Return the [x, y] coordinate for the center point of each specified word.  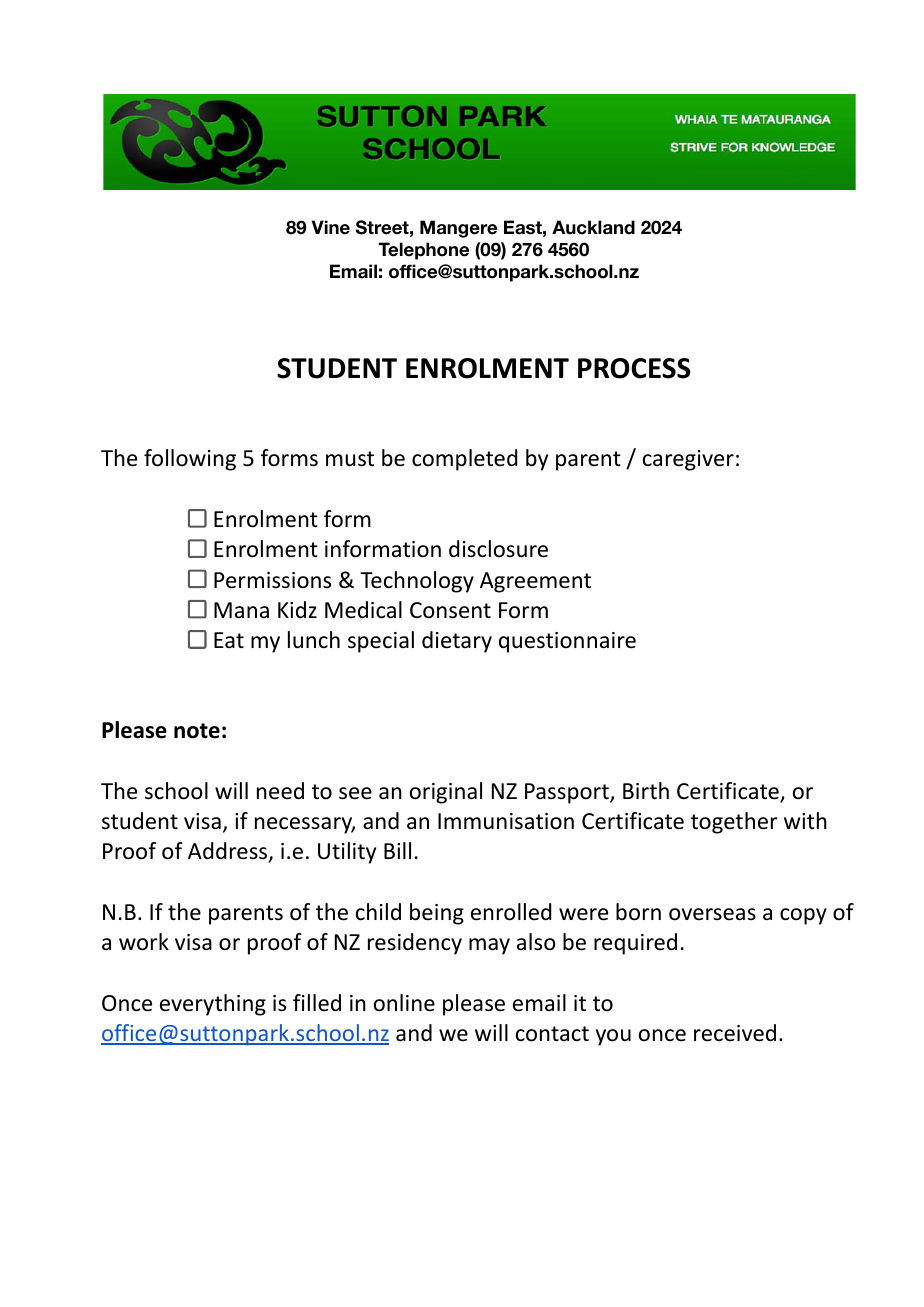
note [197, 731]
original [446, 793]
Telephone [423, 251]
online [404, 1003]
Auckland [593, 227]
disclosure [498, 549]
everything [213, 1005]
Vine [331, 227]
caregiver [688, 460]
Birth [646, 790]
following [190, 460]
